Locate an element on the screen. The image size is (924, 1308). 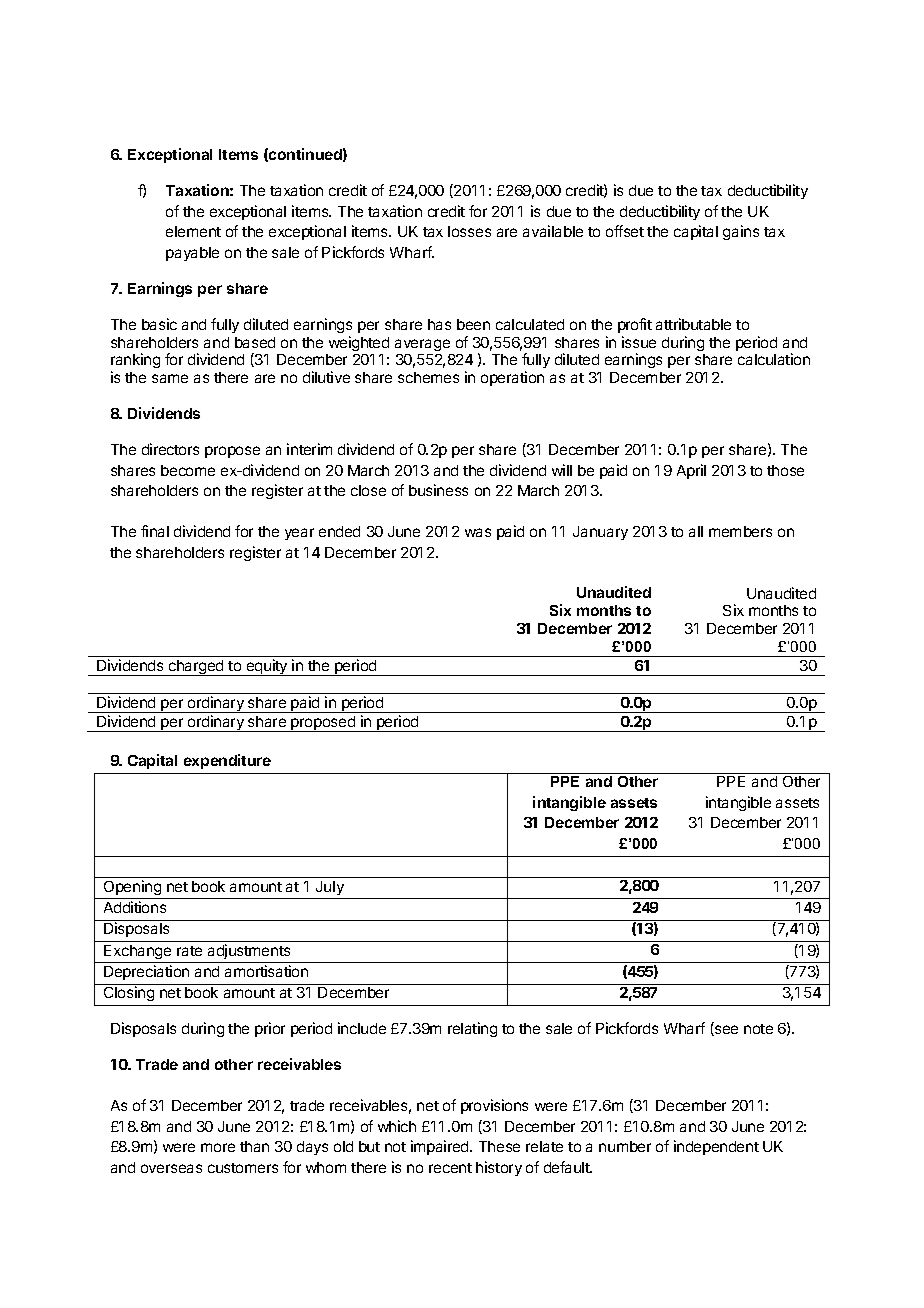
note is located at coordinates (758, 1029).
